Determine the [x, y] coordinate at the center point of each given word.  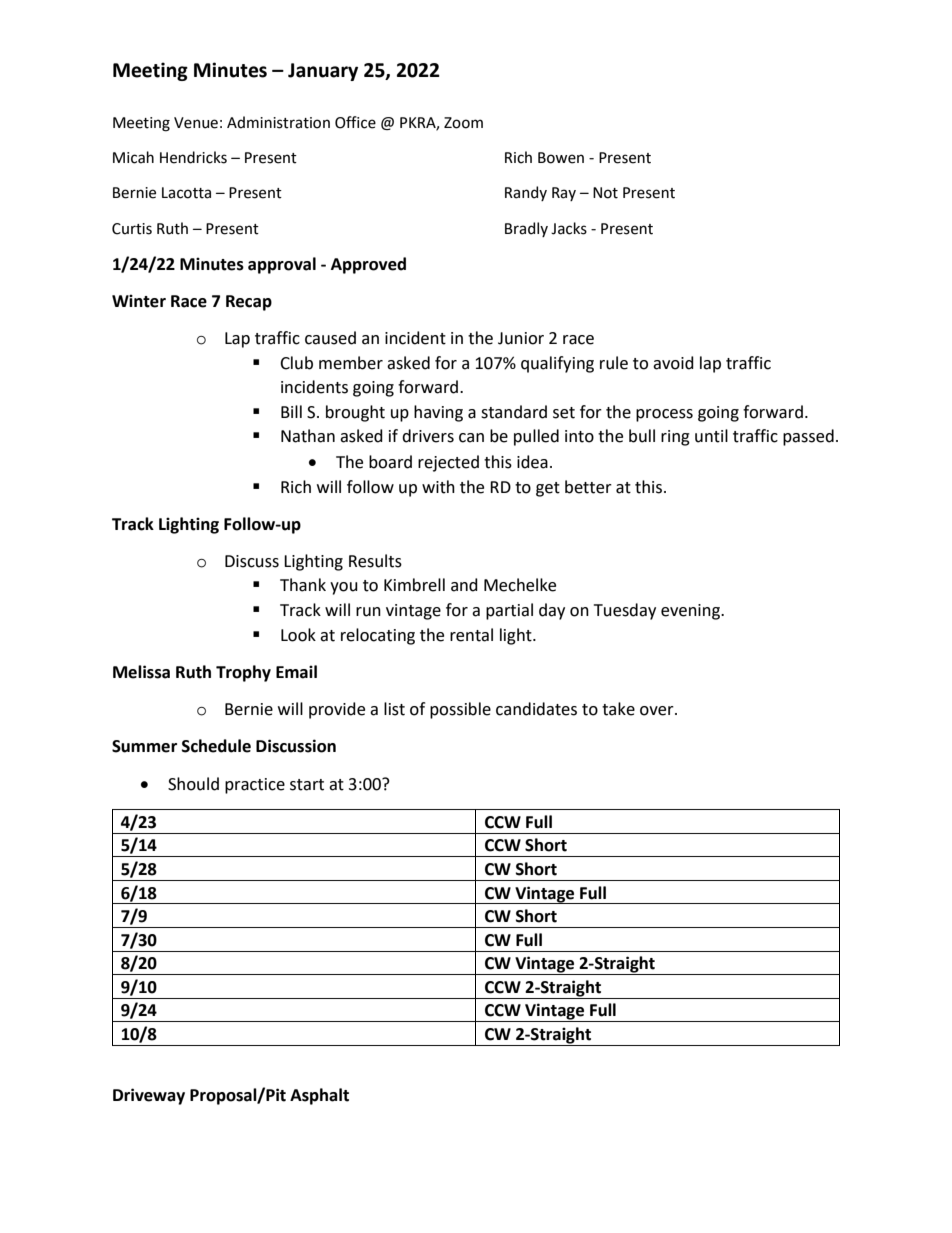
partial [509, 611]
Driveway [149, 1096]
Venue [196, 123]
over [658, 711]
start [307, 785]
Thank [303, 585]
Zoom [463, 123]
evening [691, 612]
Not [605, 193]
